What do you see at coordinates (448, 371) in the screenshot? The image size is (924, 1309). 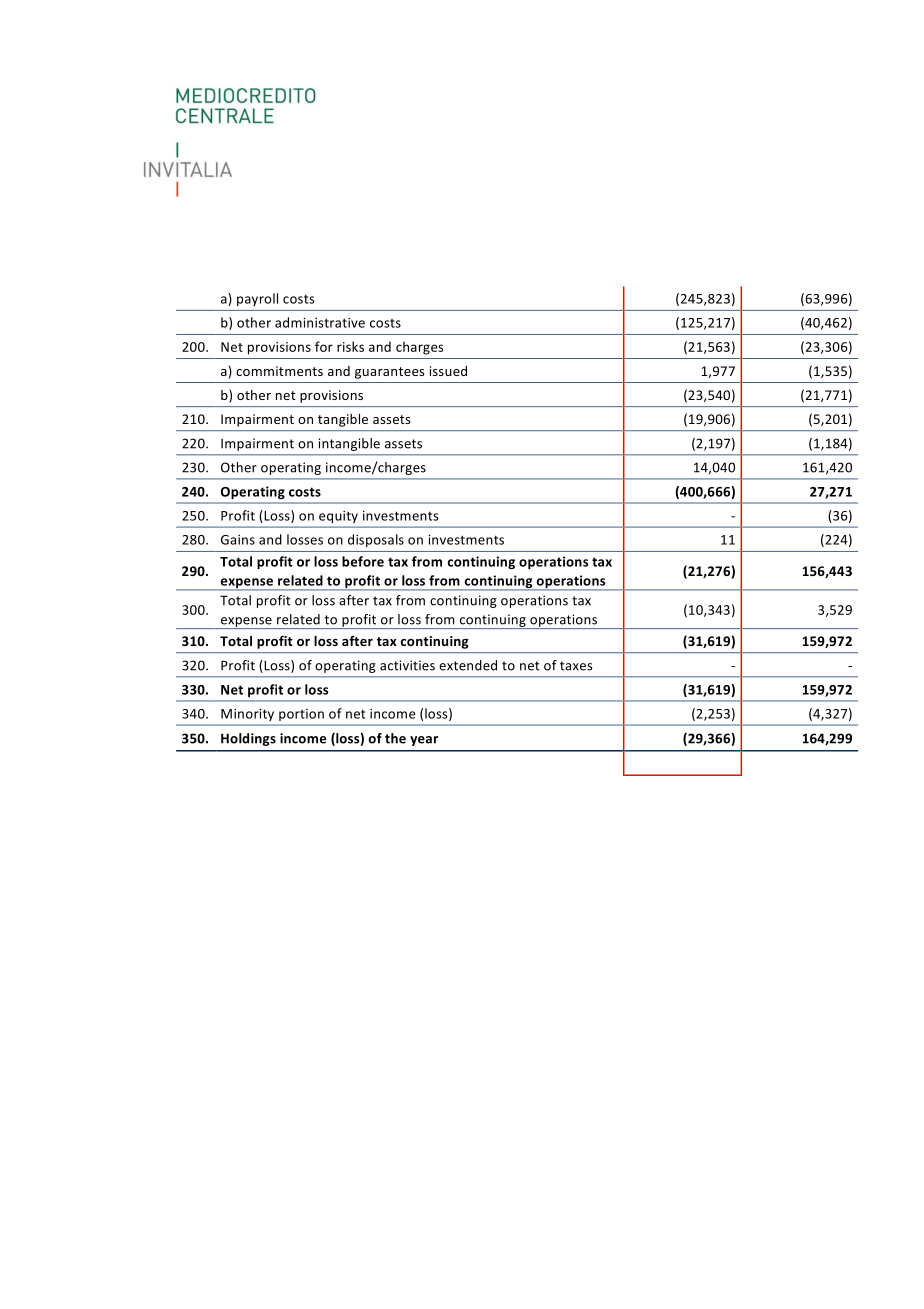 I see `issued` at bounding box center [448, 371].
